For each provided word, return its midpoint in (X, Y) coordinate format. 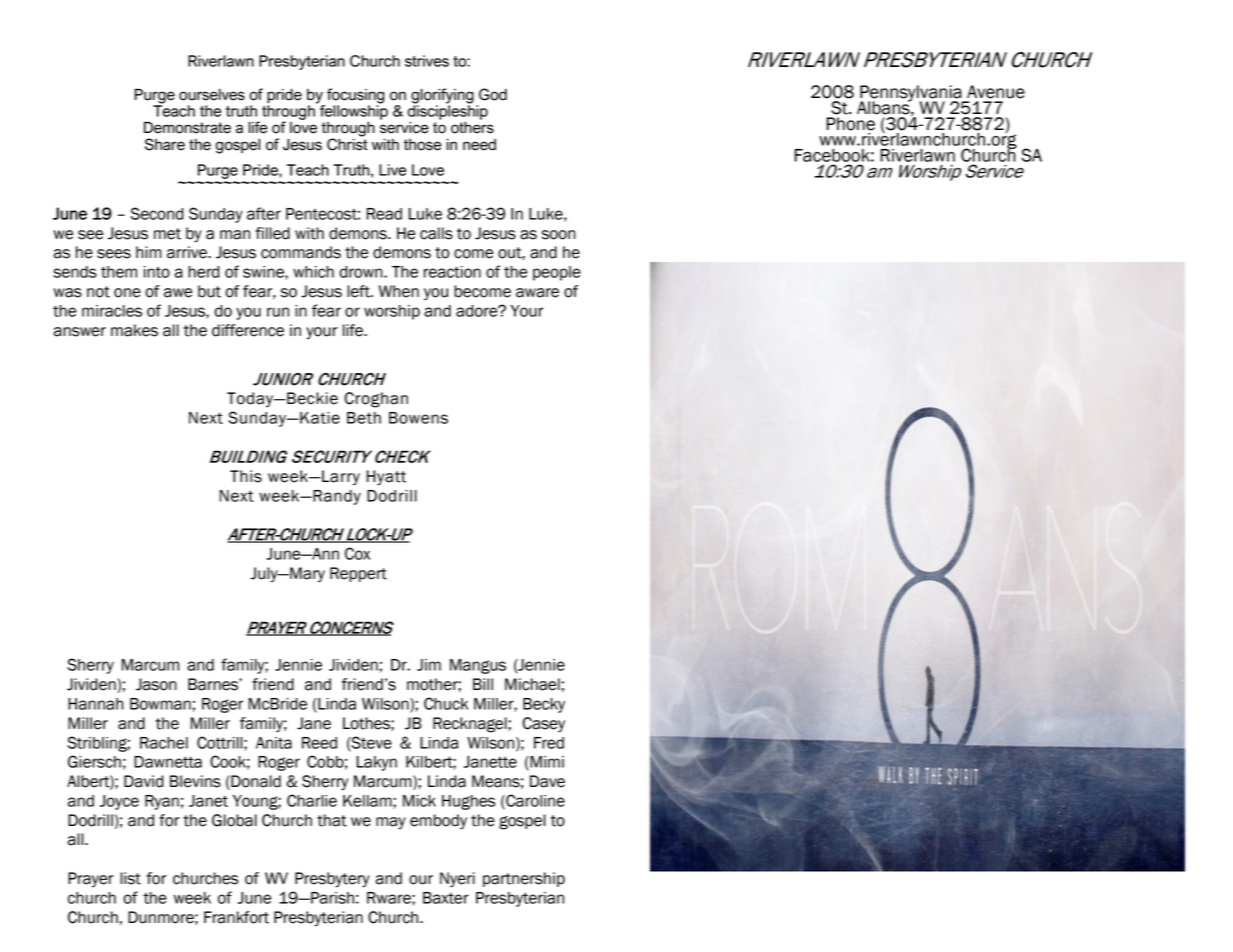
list (130, 878)
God (493, 94)
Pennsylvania (912, 94)
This (246, 476)
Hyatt (386, 478)
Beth (364, 418)
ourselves (212, 95)
